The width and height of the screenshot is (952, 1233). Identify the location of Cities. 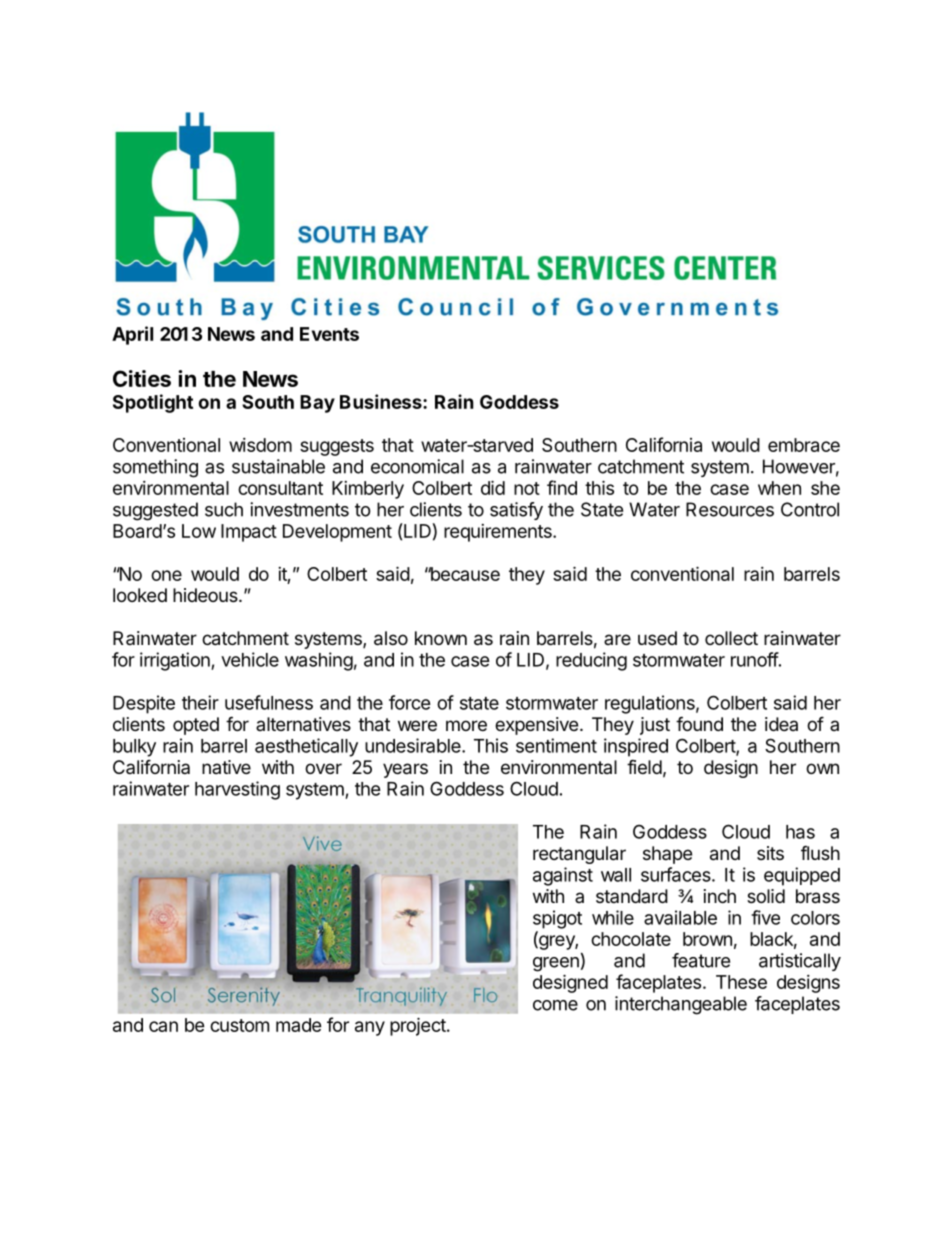
(142, 378).
